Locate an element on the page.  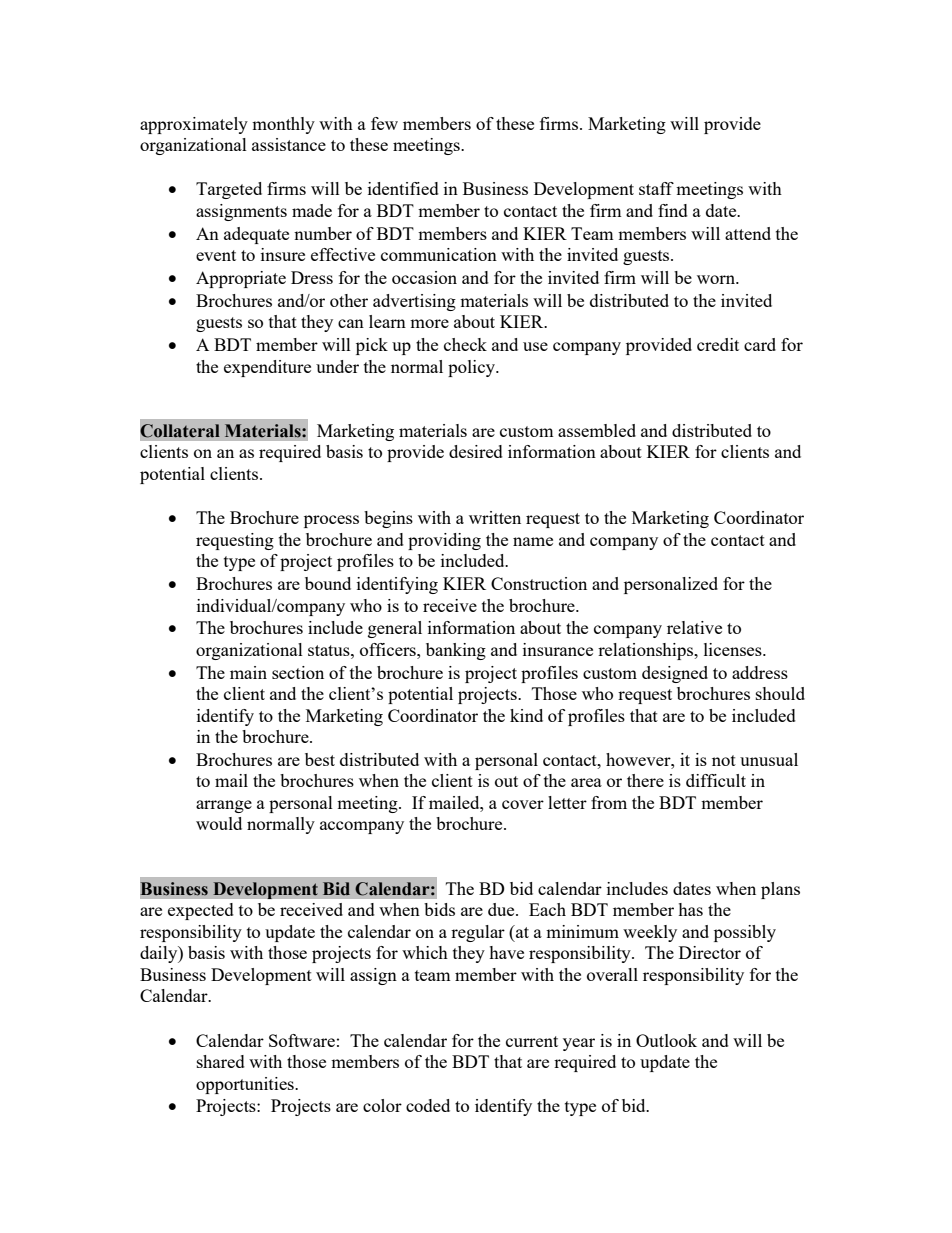
identified is located at coordinates (403, 188).
